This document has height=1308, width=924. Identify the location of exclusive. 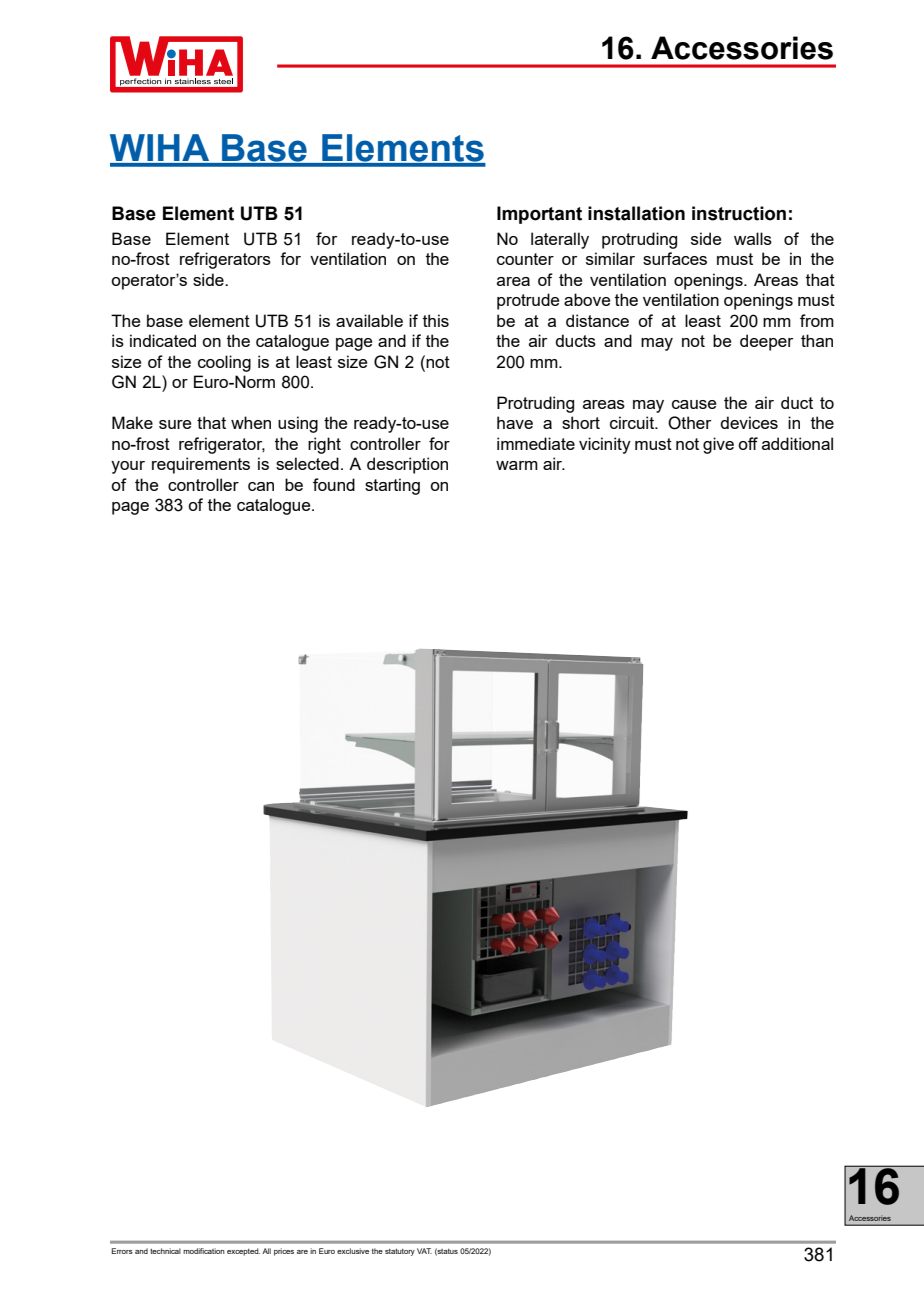
(353, 1251).
